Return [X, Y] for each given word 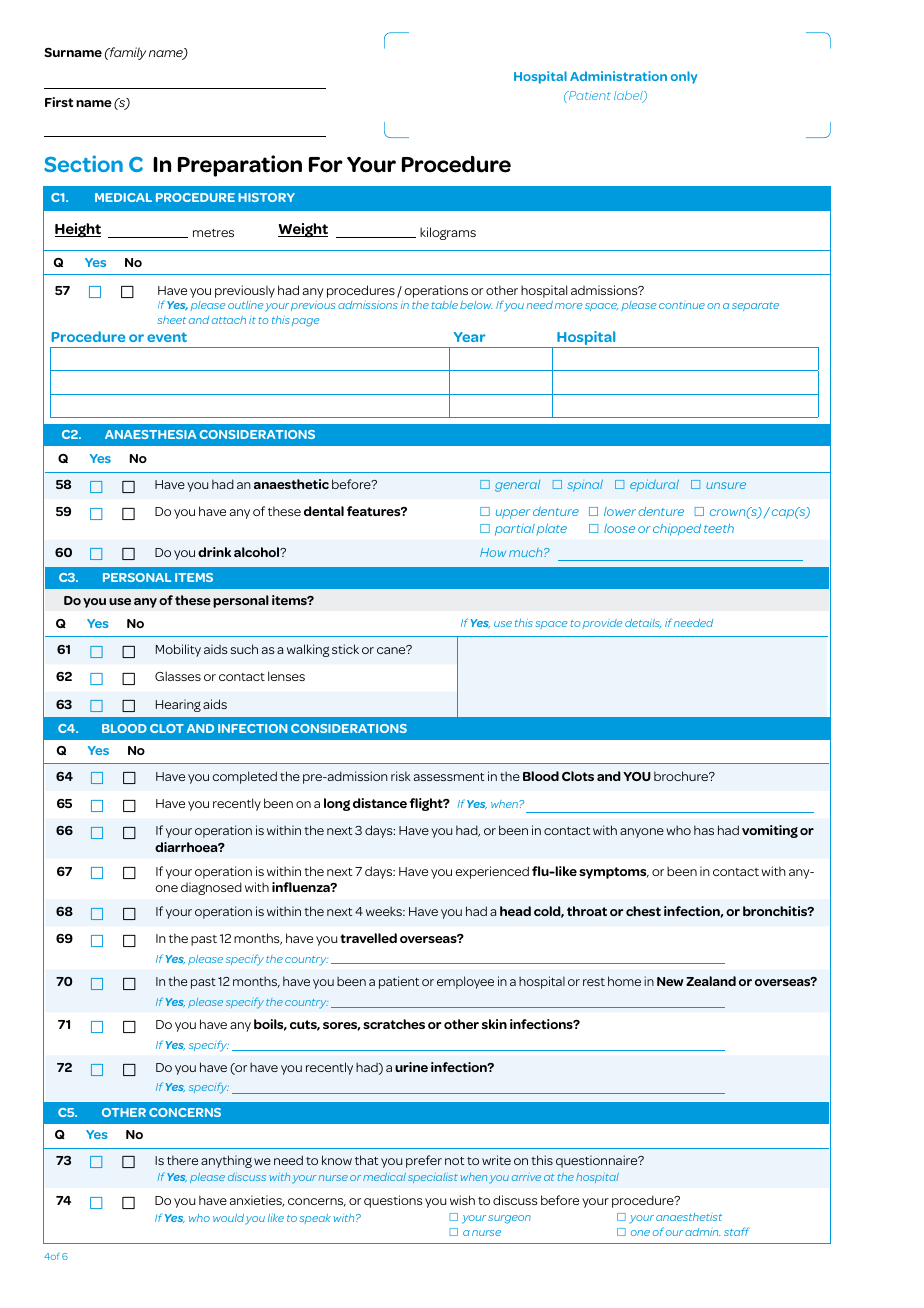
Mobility [178, 650]
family [127, 53]
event [167, 337]
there [182, 1160]
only [684, 77]
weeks [385, 911]
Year [470, 337]
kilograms [448, 233]
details [643, 623]
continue [682, 305]
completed [244, 777]
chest [643, 911]
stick [345, 649]
